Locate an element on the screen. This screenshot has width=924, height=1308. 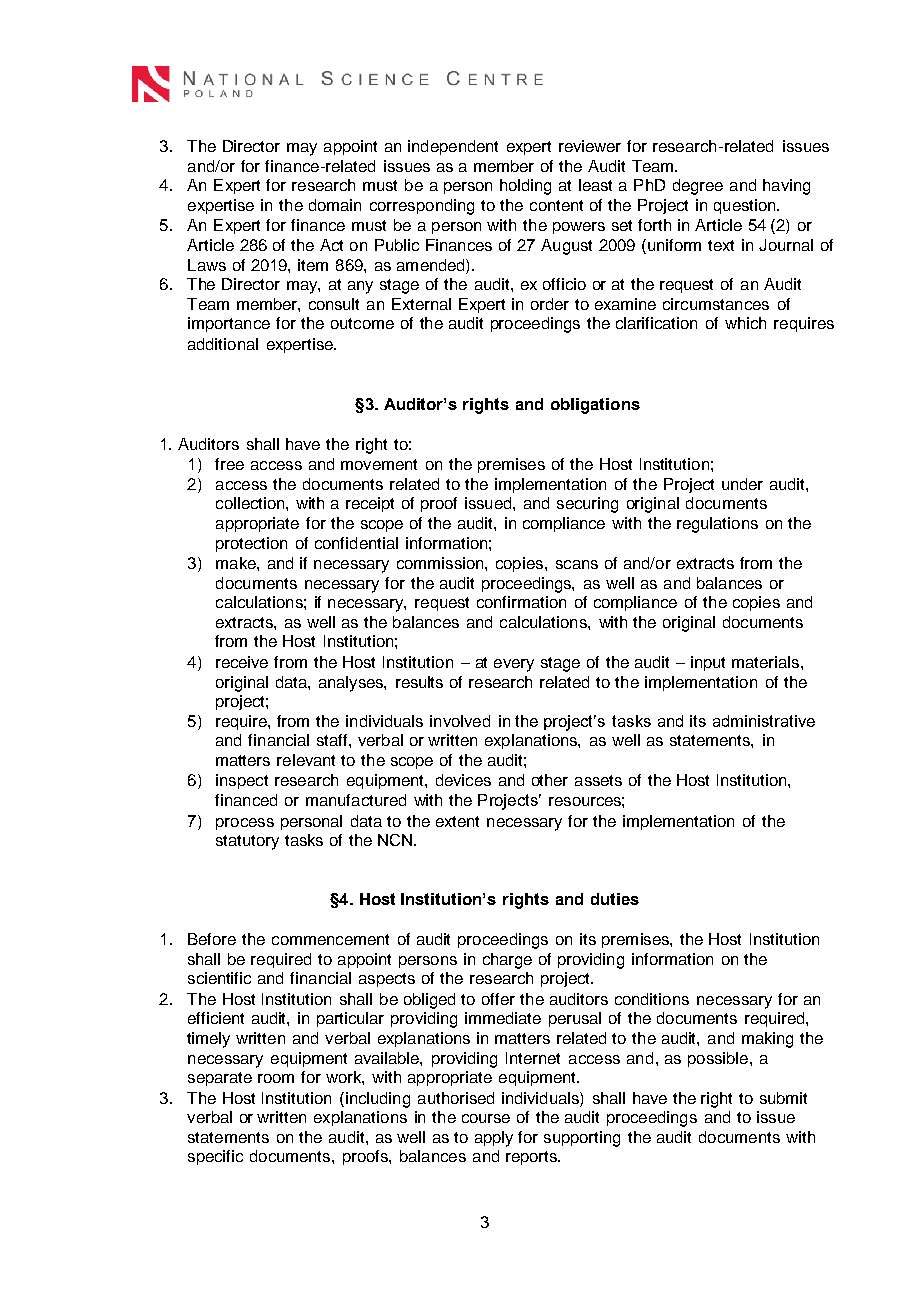
receive is located at coordinates (242, 662).
